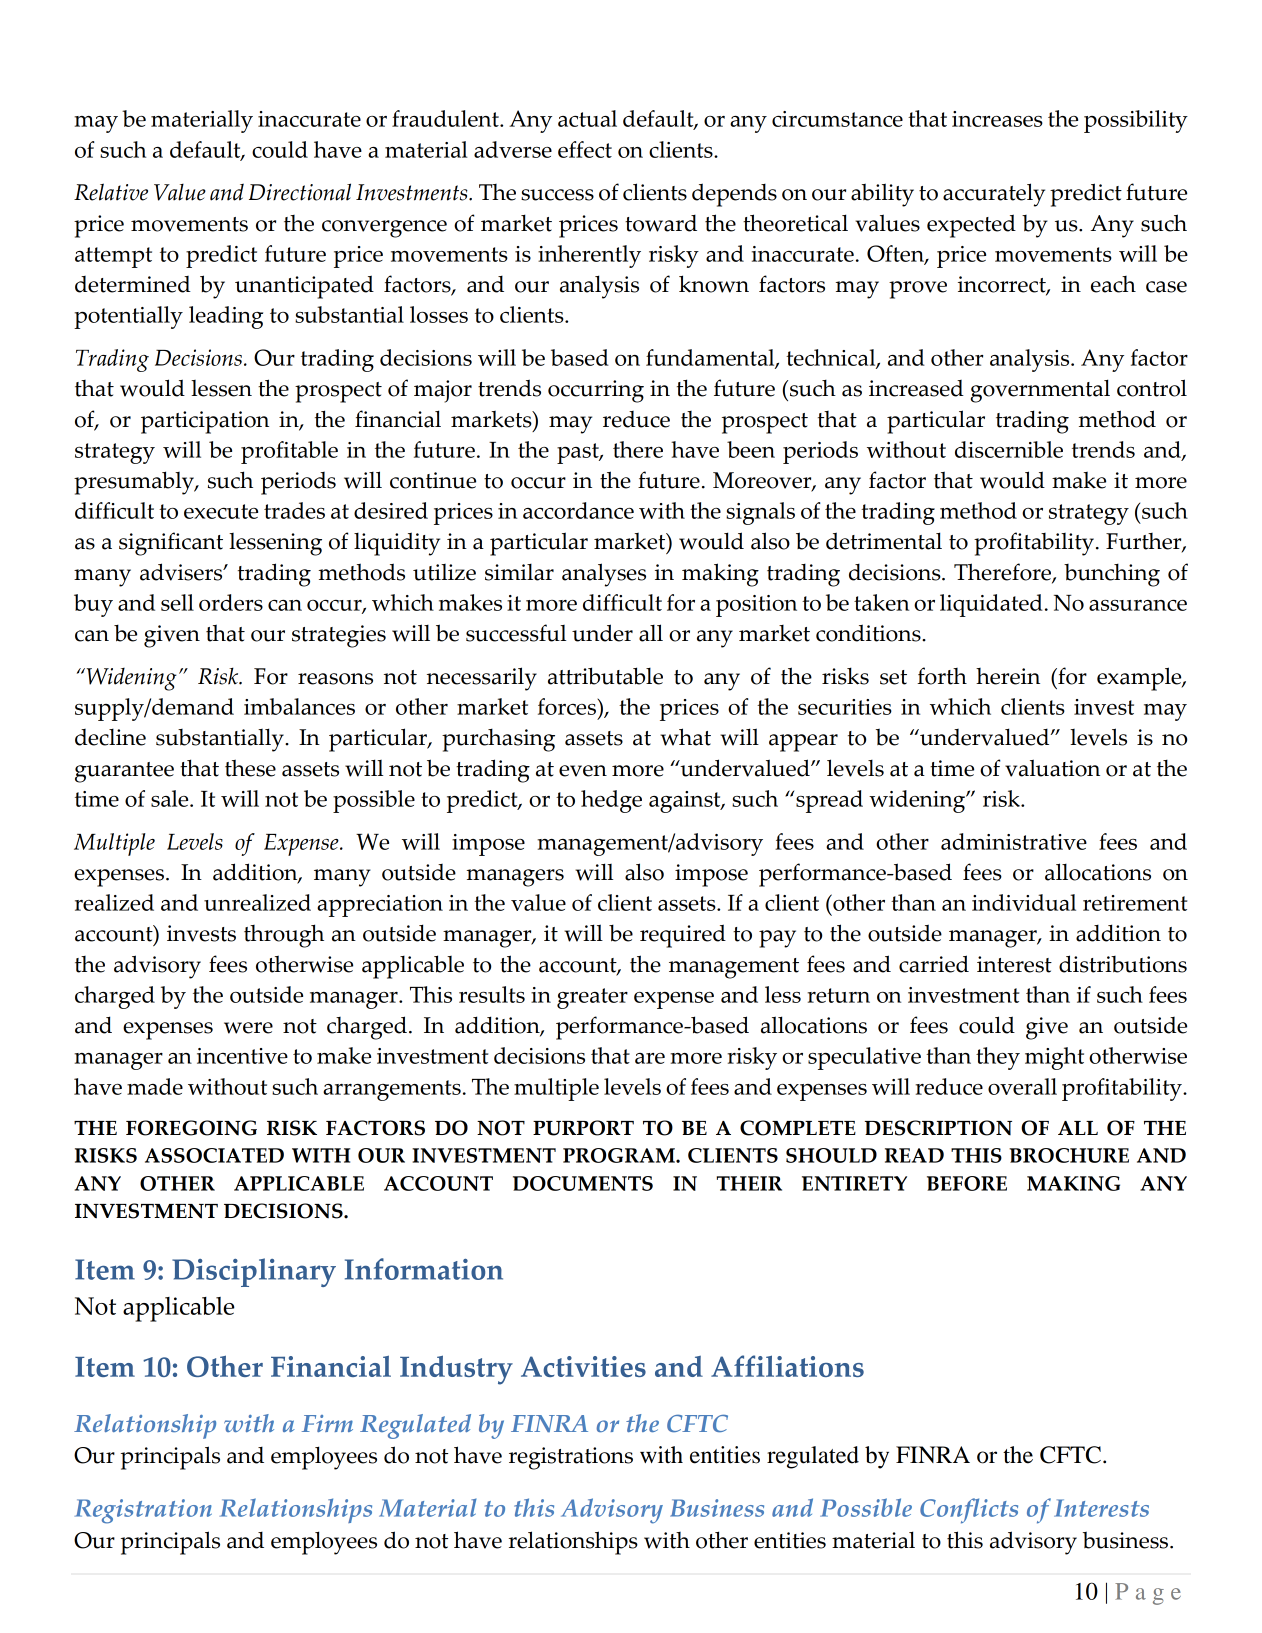  I want to click on accurately, so click(994, 195).
